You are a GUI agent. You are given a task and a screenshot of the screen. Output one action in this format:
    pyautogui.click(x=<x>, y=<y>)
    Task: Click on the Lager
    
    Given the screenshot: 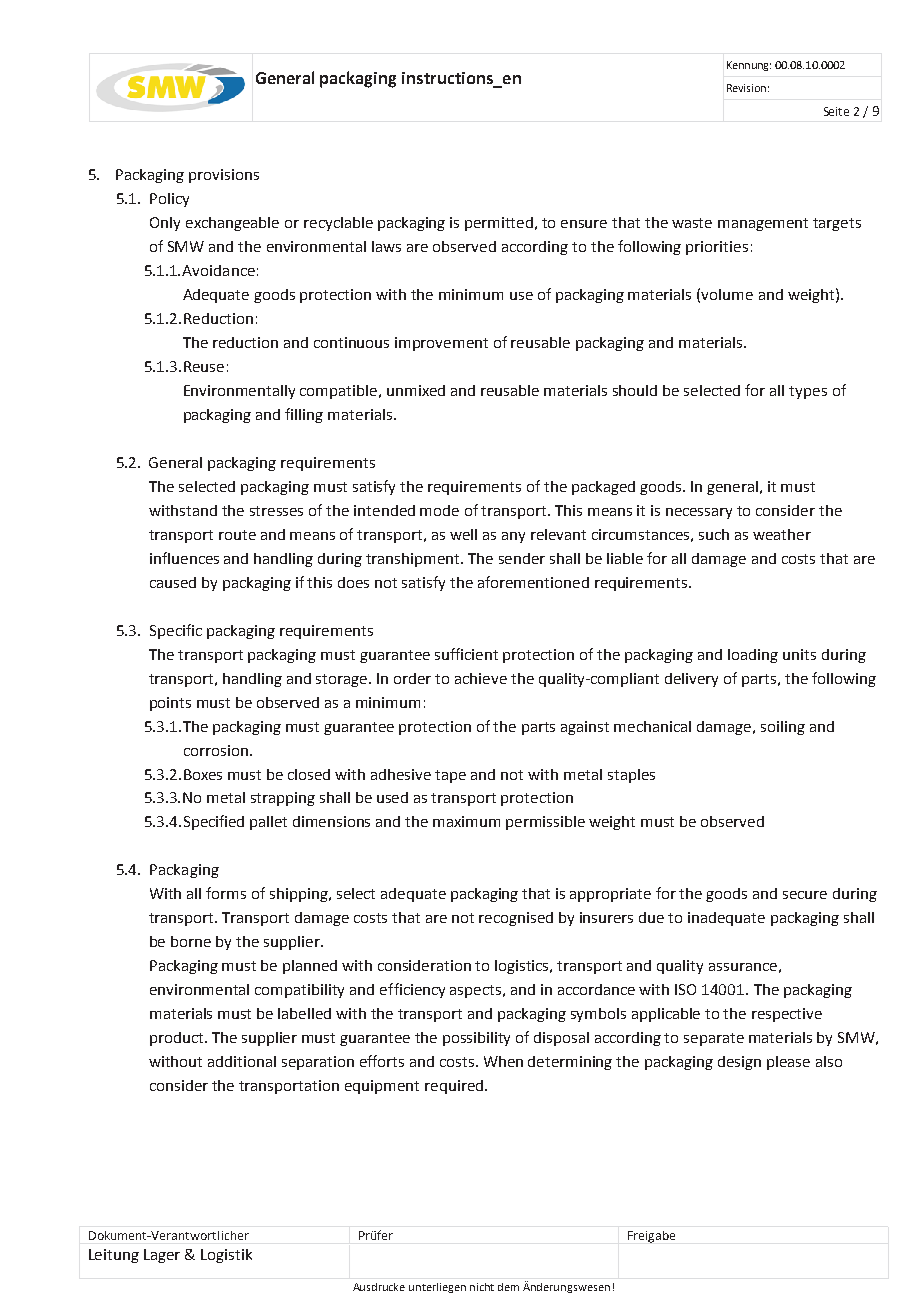 What is the action you would take?
    pyautogui.click(x=162, y=1256)
